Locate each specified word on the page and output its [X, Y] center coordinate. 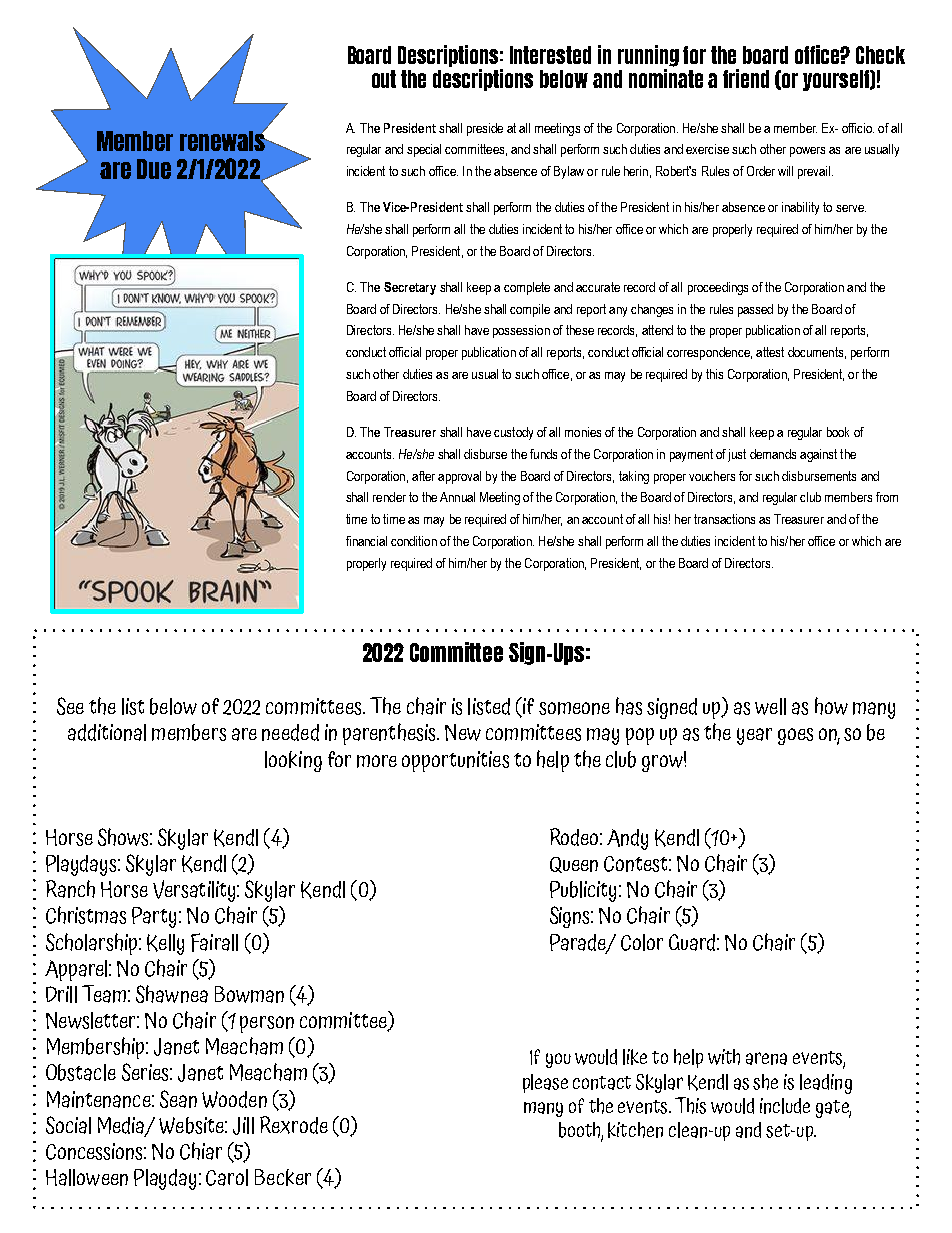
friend [746, 78]
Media [122, 1126]
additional [107, 732]
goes [795, 736]
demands [773, 454]
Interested [550, 55]
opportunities [455, 761]
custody [513, 433]
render [389, 497]
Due [154, 169]
